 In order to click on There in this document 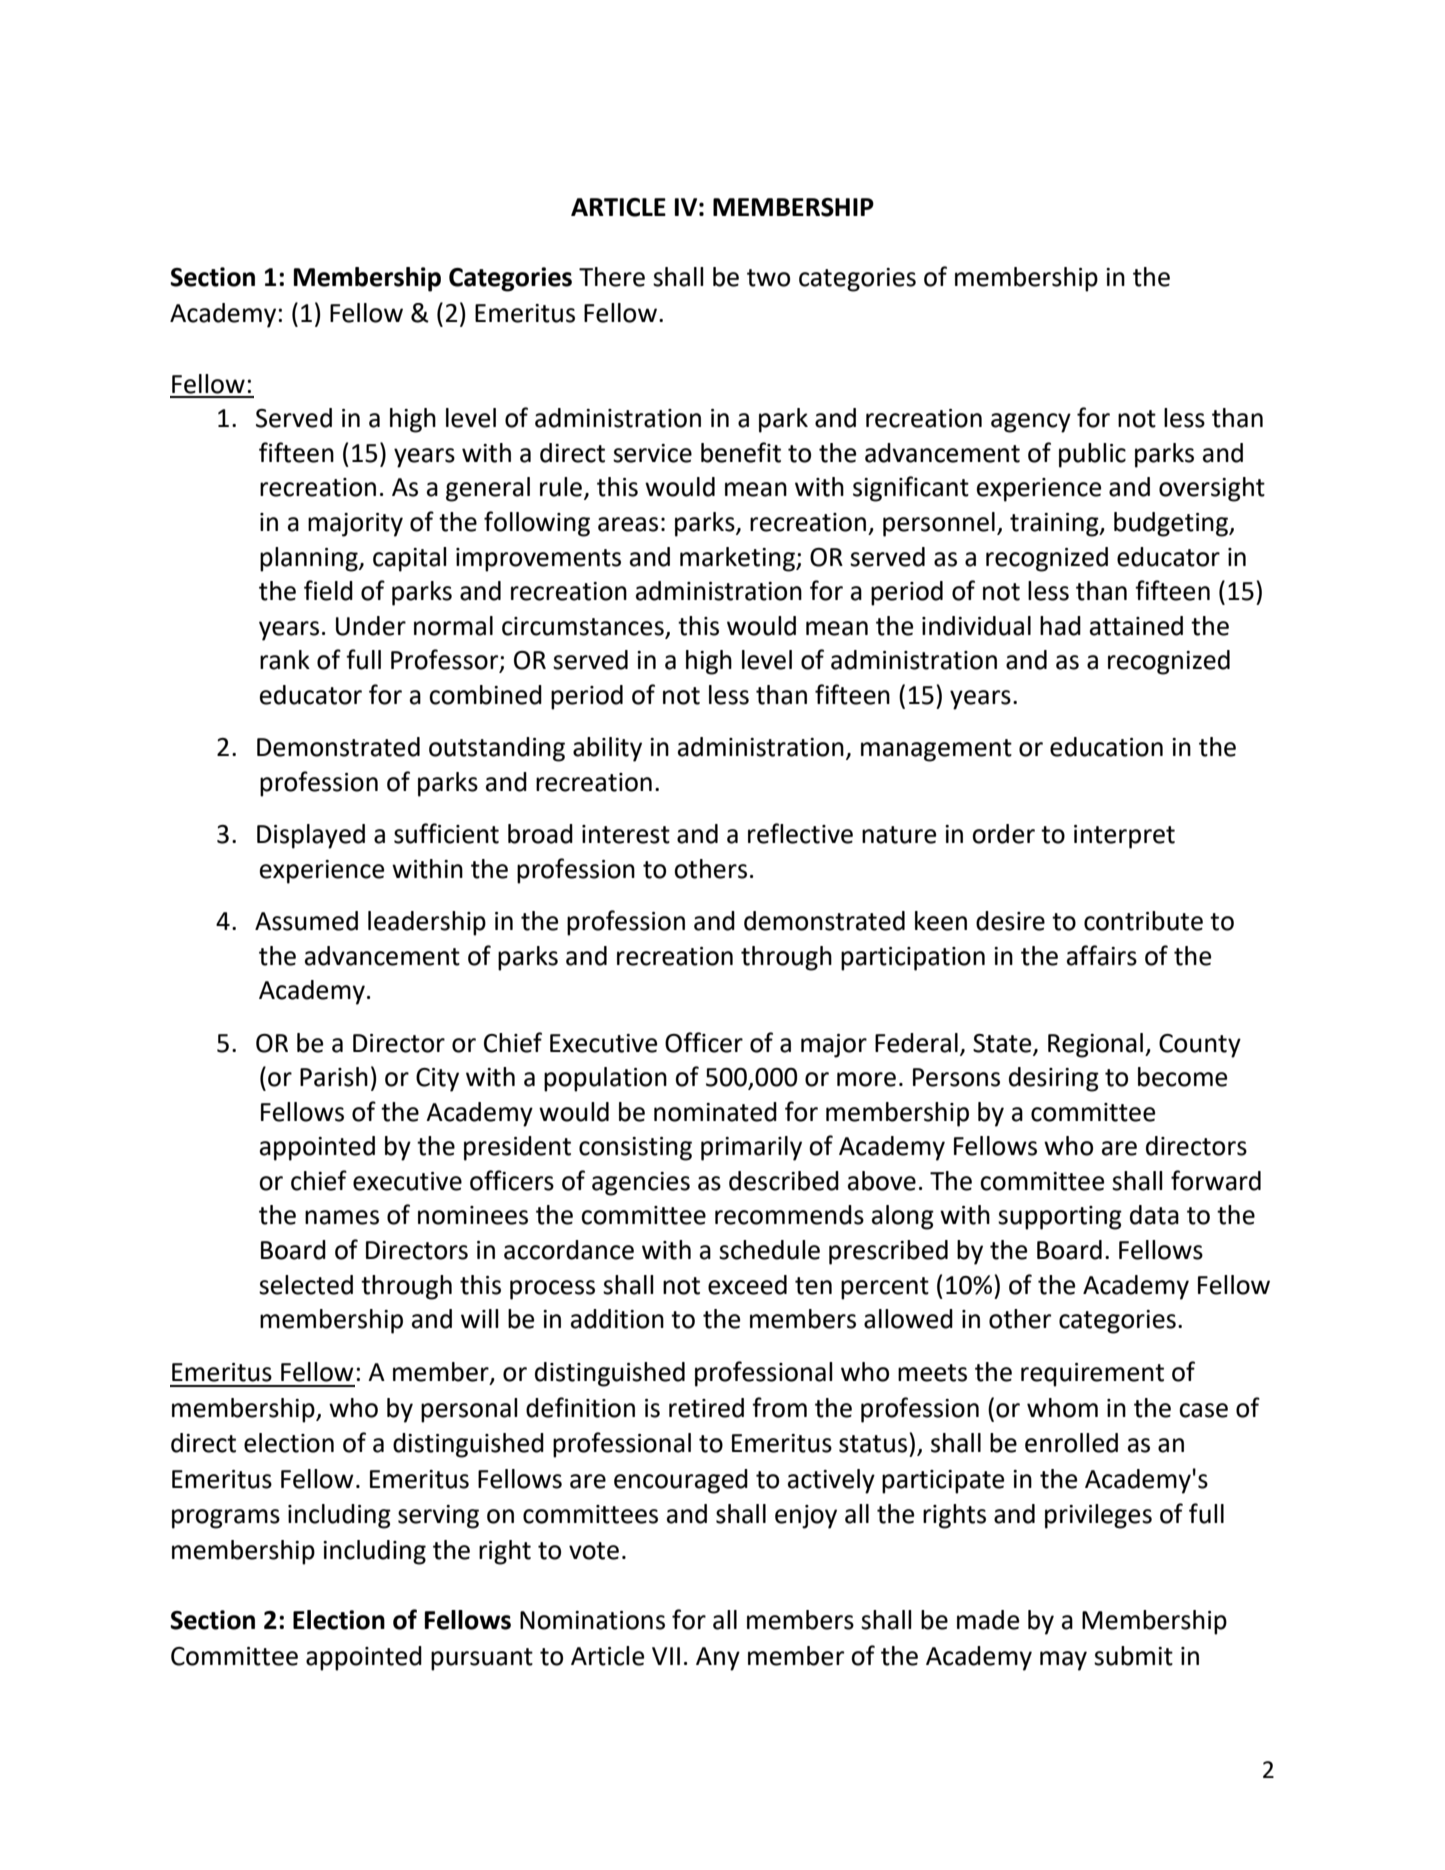, I will do `click(612, 277)`.
